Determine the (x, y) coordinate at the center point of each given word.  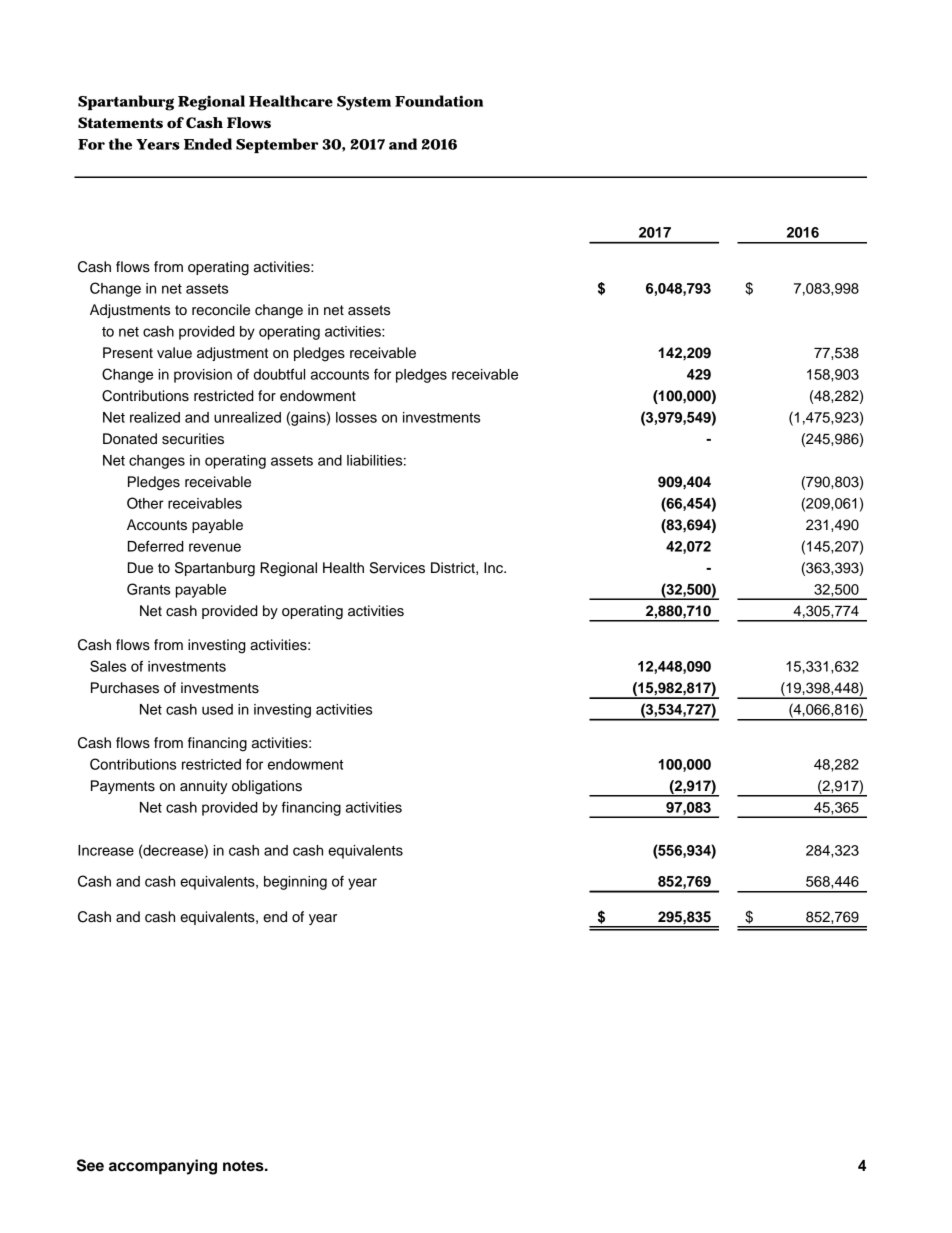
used (217, 709)
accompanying (163, 1167)
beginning (295, 883)
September (277, 145)
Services (397, 568)
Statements (120, 122)
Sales (108, 666)
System (364, 103)
